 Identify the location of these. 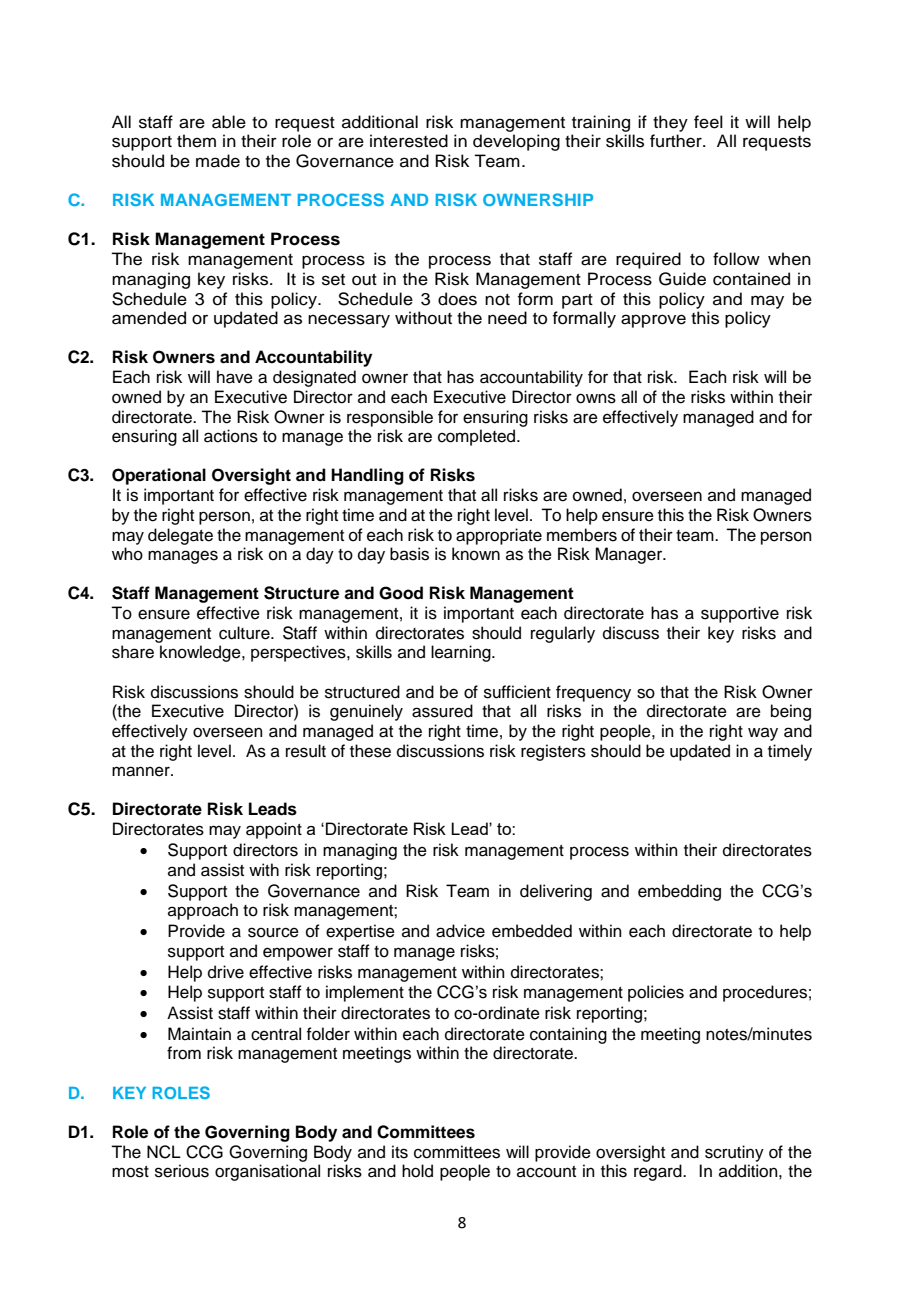
(370, 751).
